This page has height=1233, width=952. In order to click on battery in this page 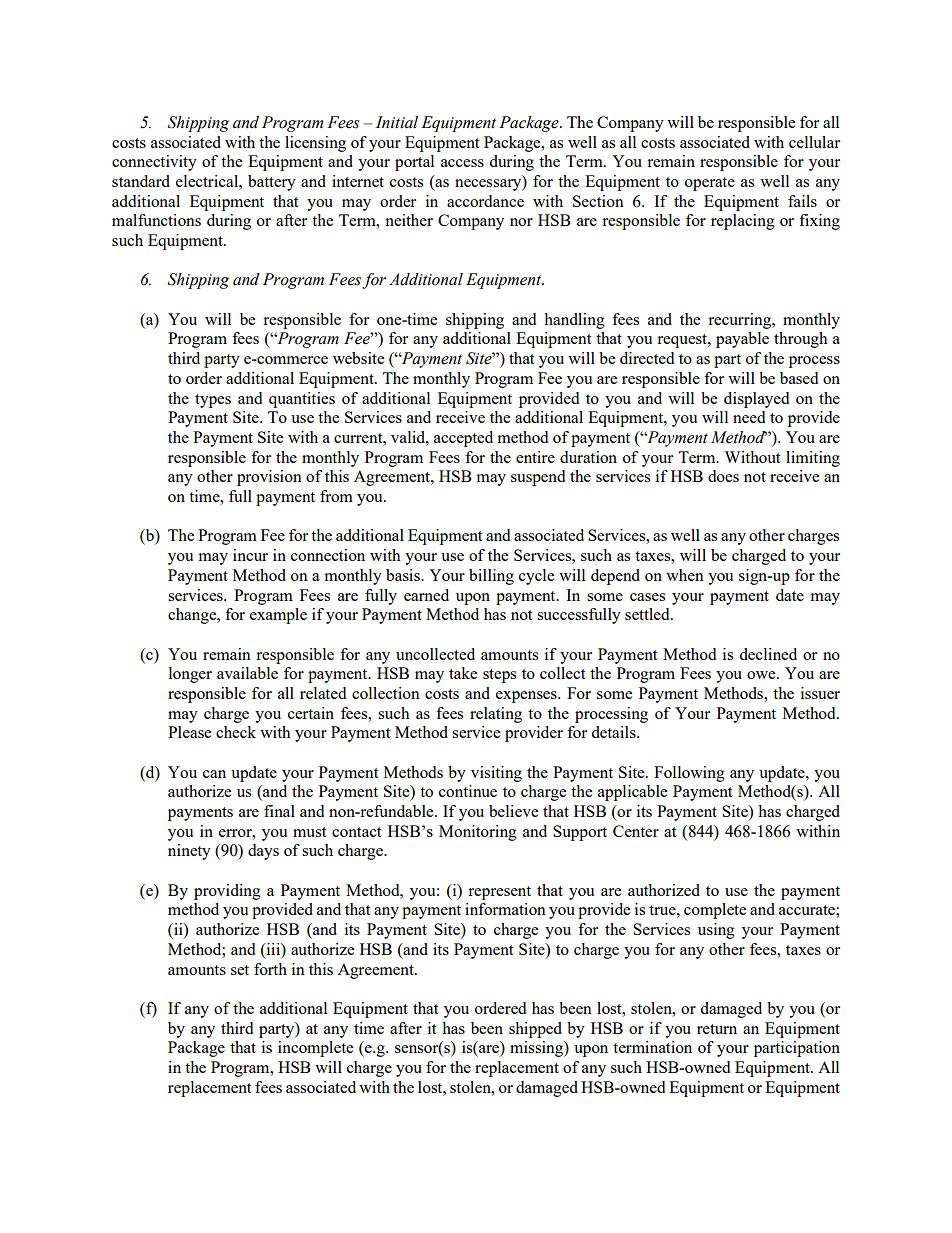, I will do `click(272, 183)`.
